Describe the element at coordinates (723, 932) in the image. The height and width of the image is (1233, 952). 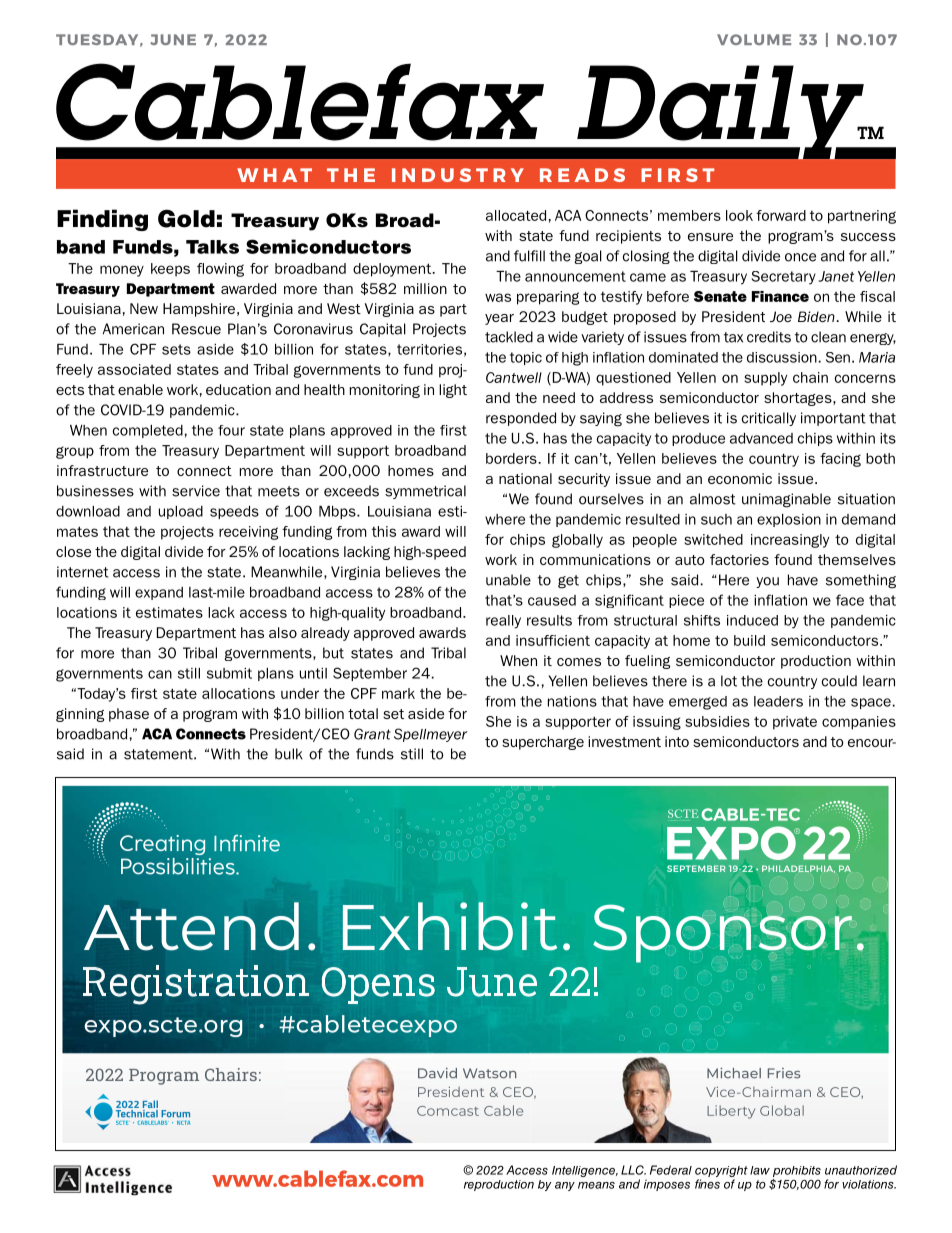
I see `Sponsor` at that location.
